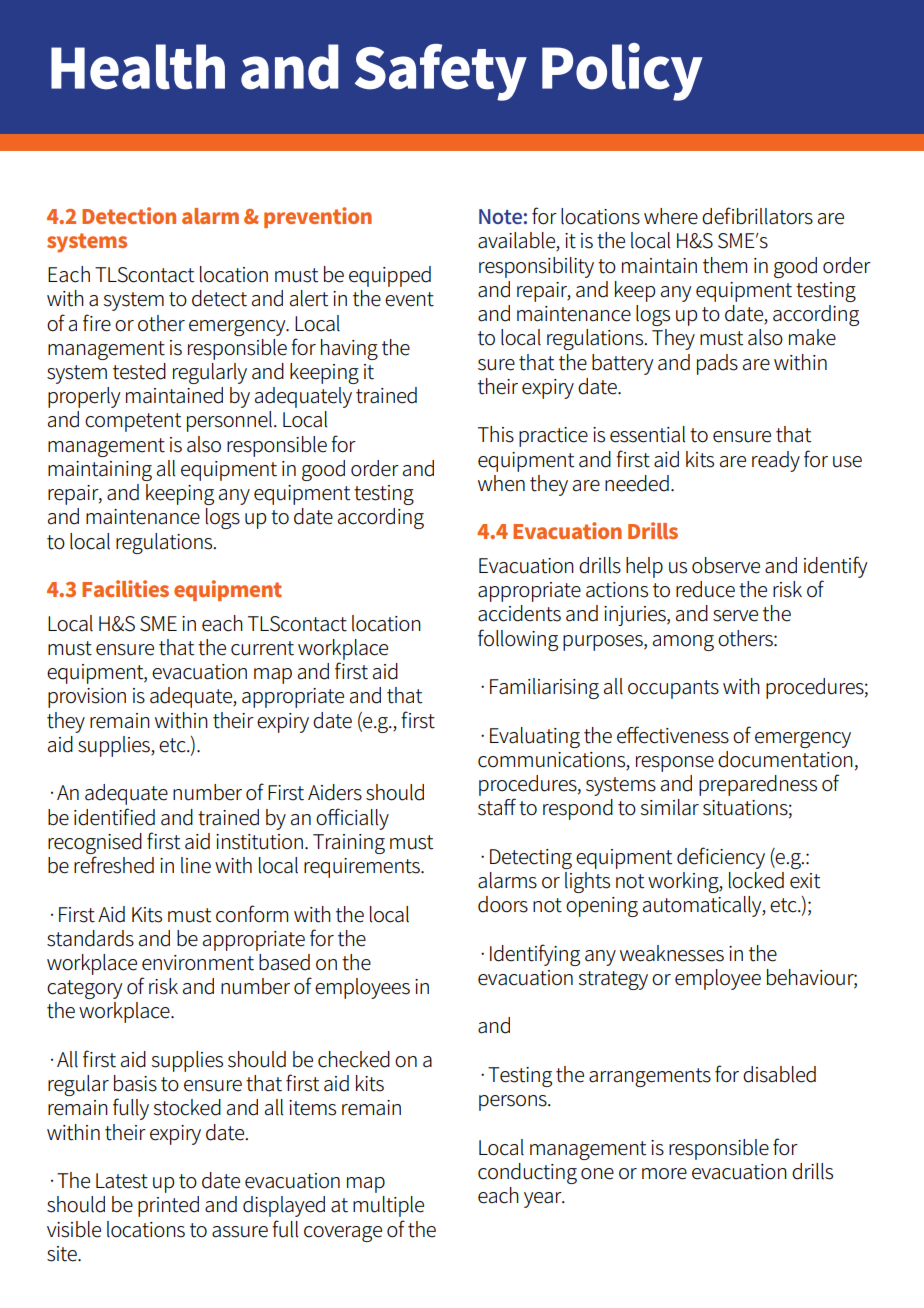 The height and width of the image is (1308, 924). I want to click on Policy, so click(622, 72).
